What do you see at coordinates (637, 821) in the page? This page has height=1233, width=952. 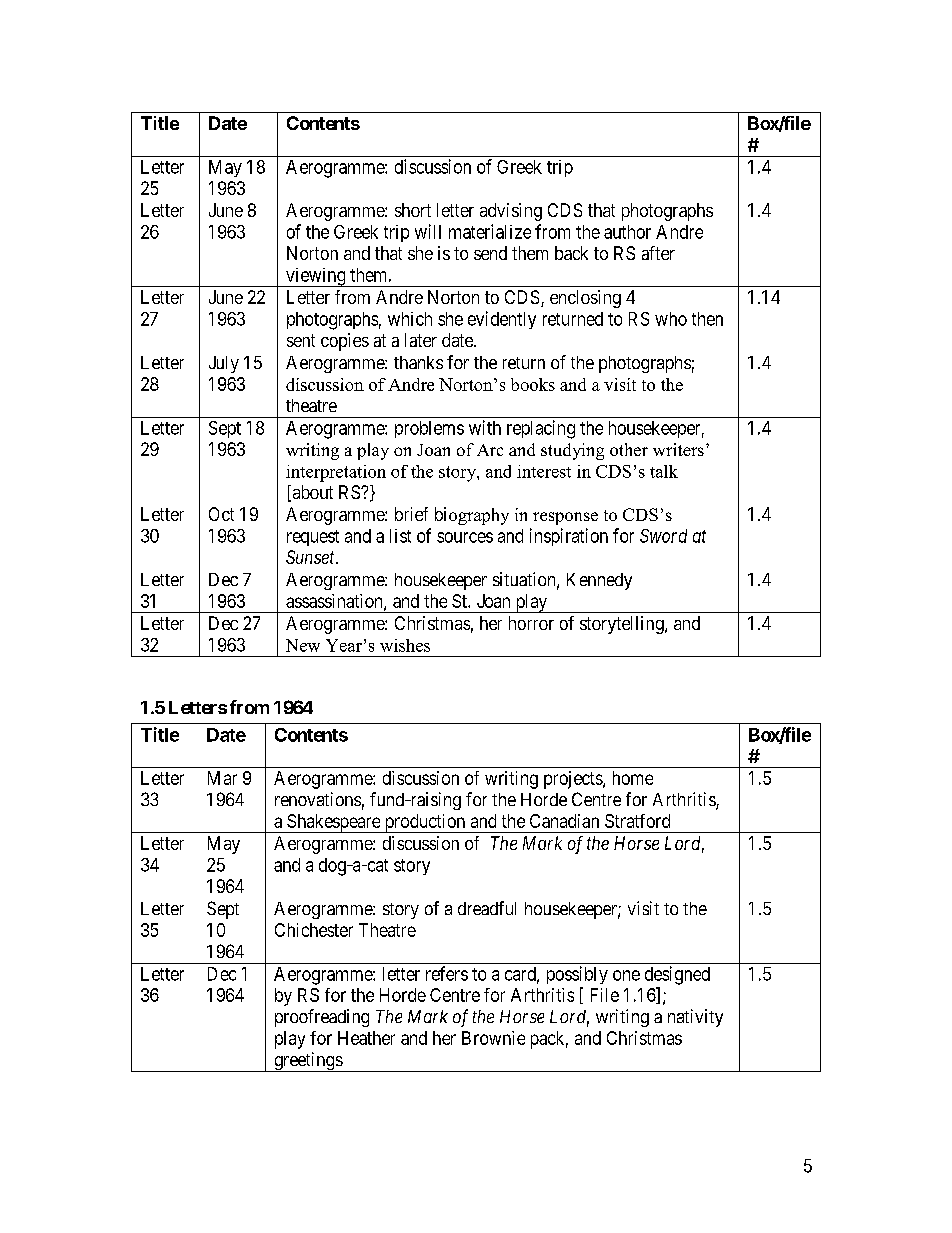 I see `Stratford` at bounding box center [637, 821].
